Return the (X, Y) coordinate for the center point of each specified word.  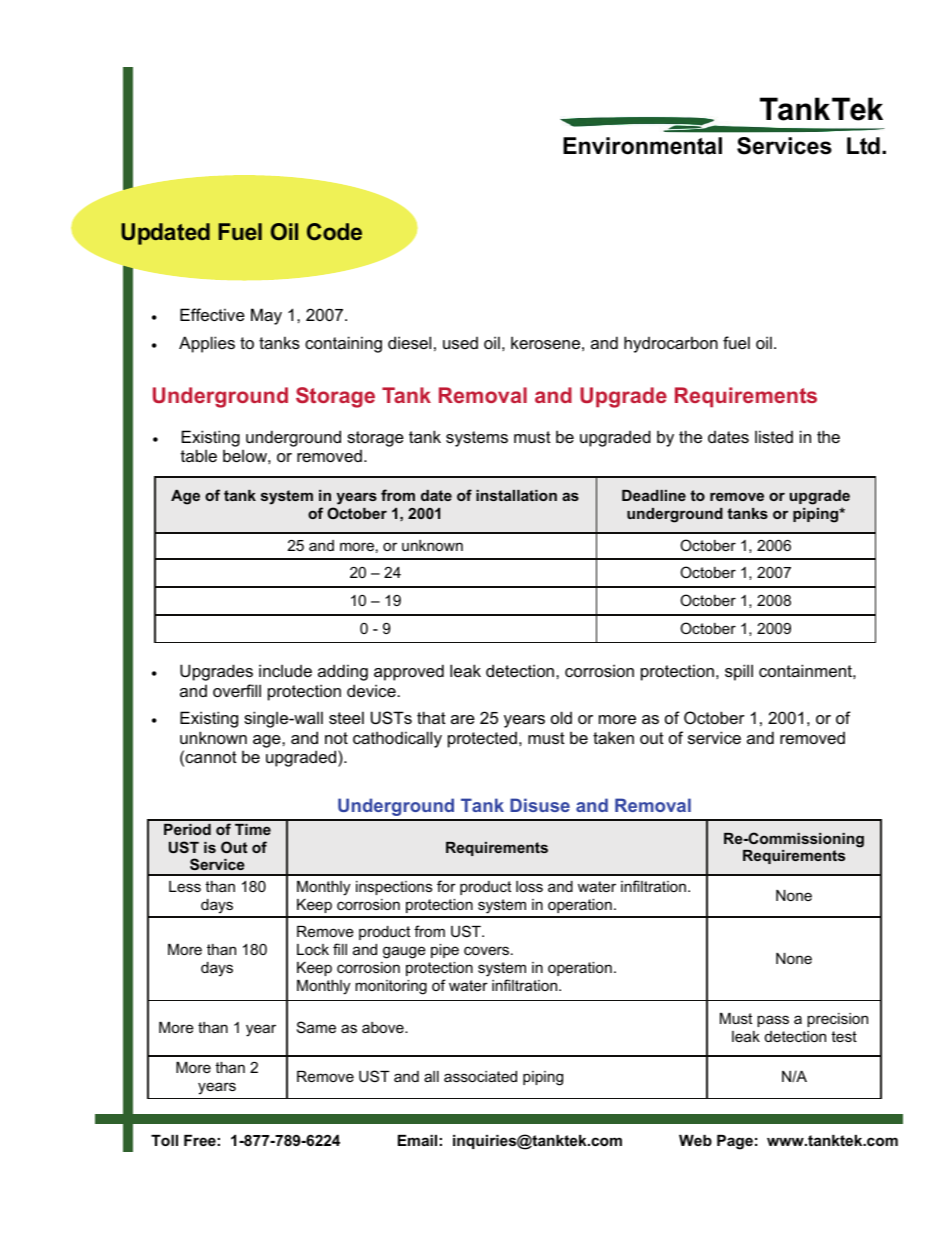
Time (253, 829)
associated (480, 1076)
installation (516, 495)
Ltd (863, 146)
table (199, 455)
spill (739, 672)
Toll (164, 1140)
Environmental (642, 146)
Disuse (540, 805)
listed (774, 436)
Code (334, 232)
